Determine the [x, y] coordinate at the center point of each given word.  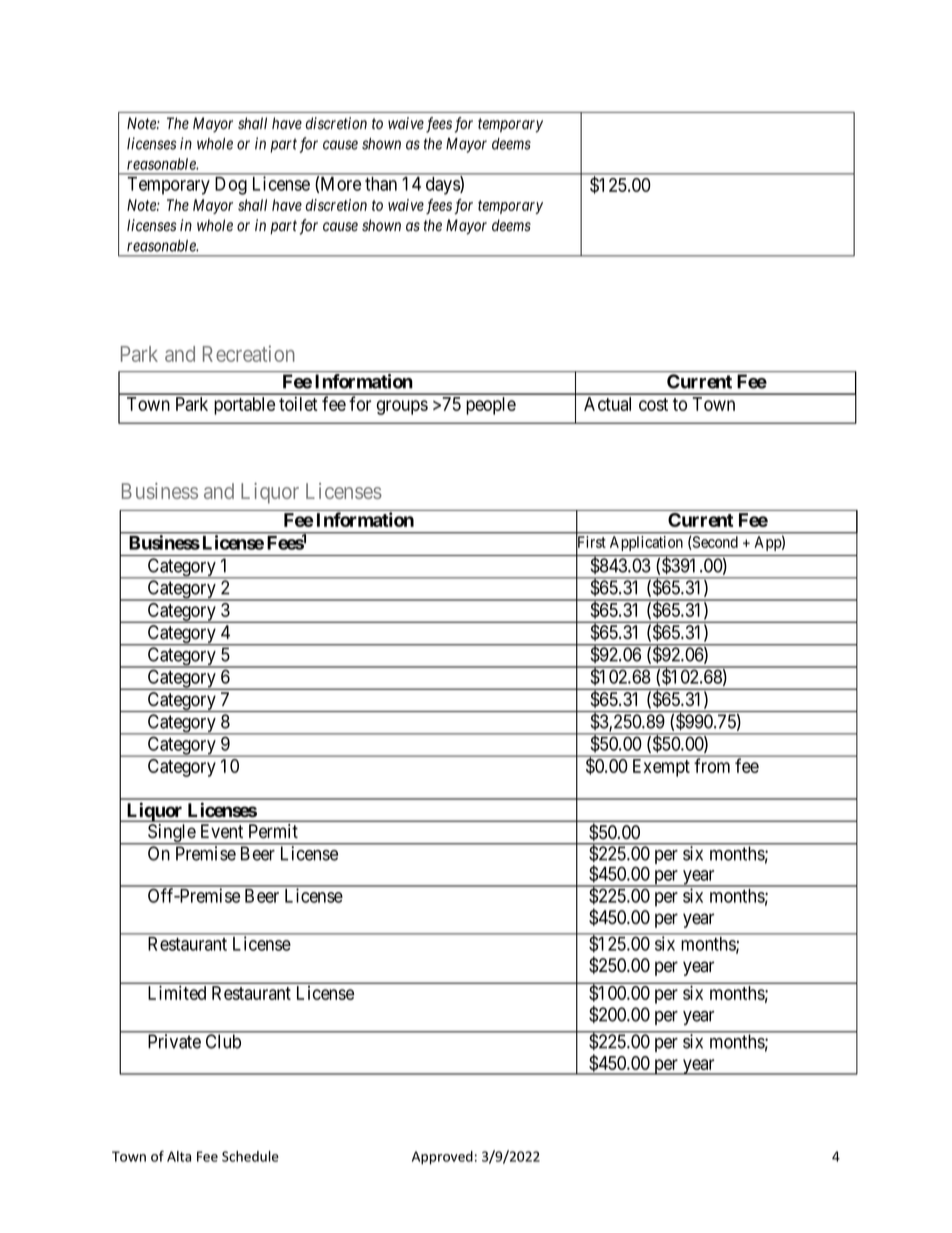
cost [653, 404]
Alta [179, 1156]
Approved [442, 1158]
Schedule [250, 1156]
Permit [273, 831]
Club [223, 1041]
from [712, 765]
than [381, 184]
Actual [607, 404]
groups [402, 407]
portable [244, 406]
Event [222, 831]
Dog [231, 186]
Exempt [661, 768]
